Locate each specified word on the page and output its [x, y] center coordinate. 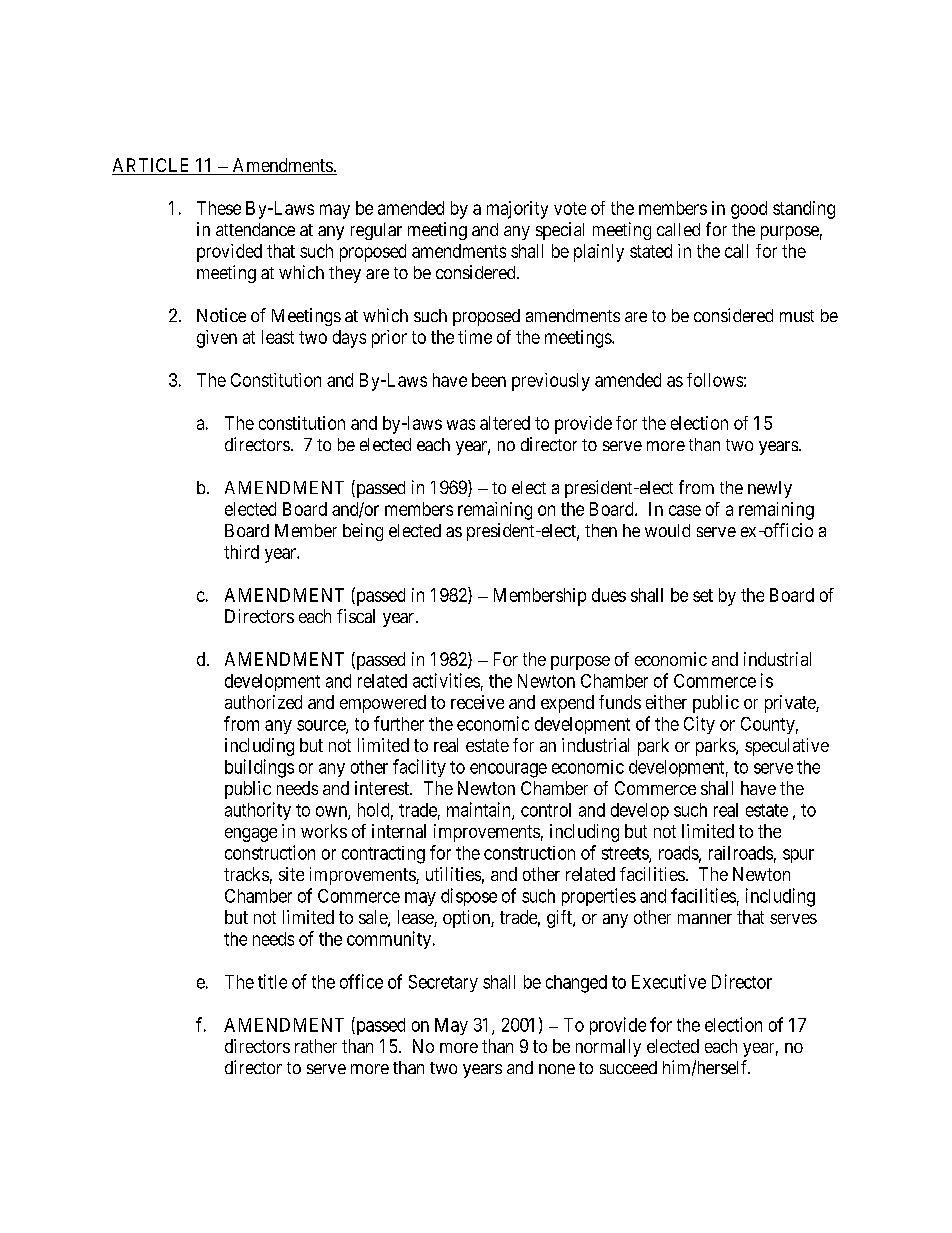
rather [316, 1046]
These [219, 208]
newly [770, 489]
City [699, 725]
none [557, 1069]
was [461, 424]
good [749, 210]
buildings [259, 768]
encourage [508, 770]
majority [517, 210]
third [241, 552]
